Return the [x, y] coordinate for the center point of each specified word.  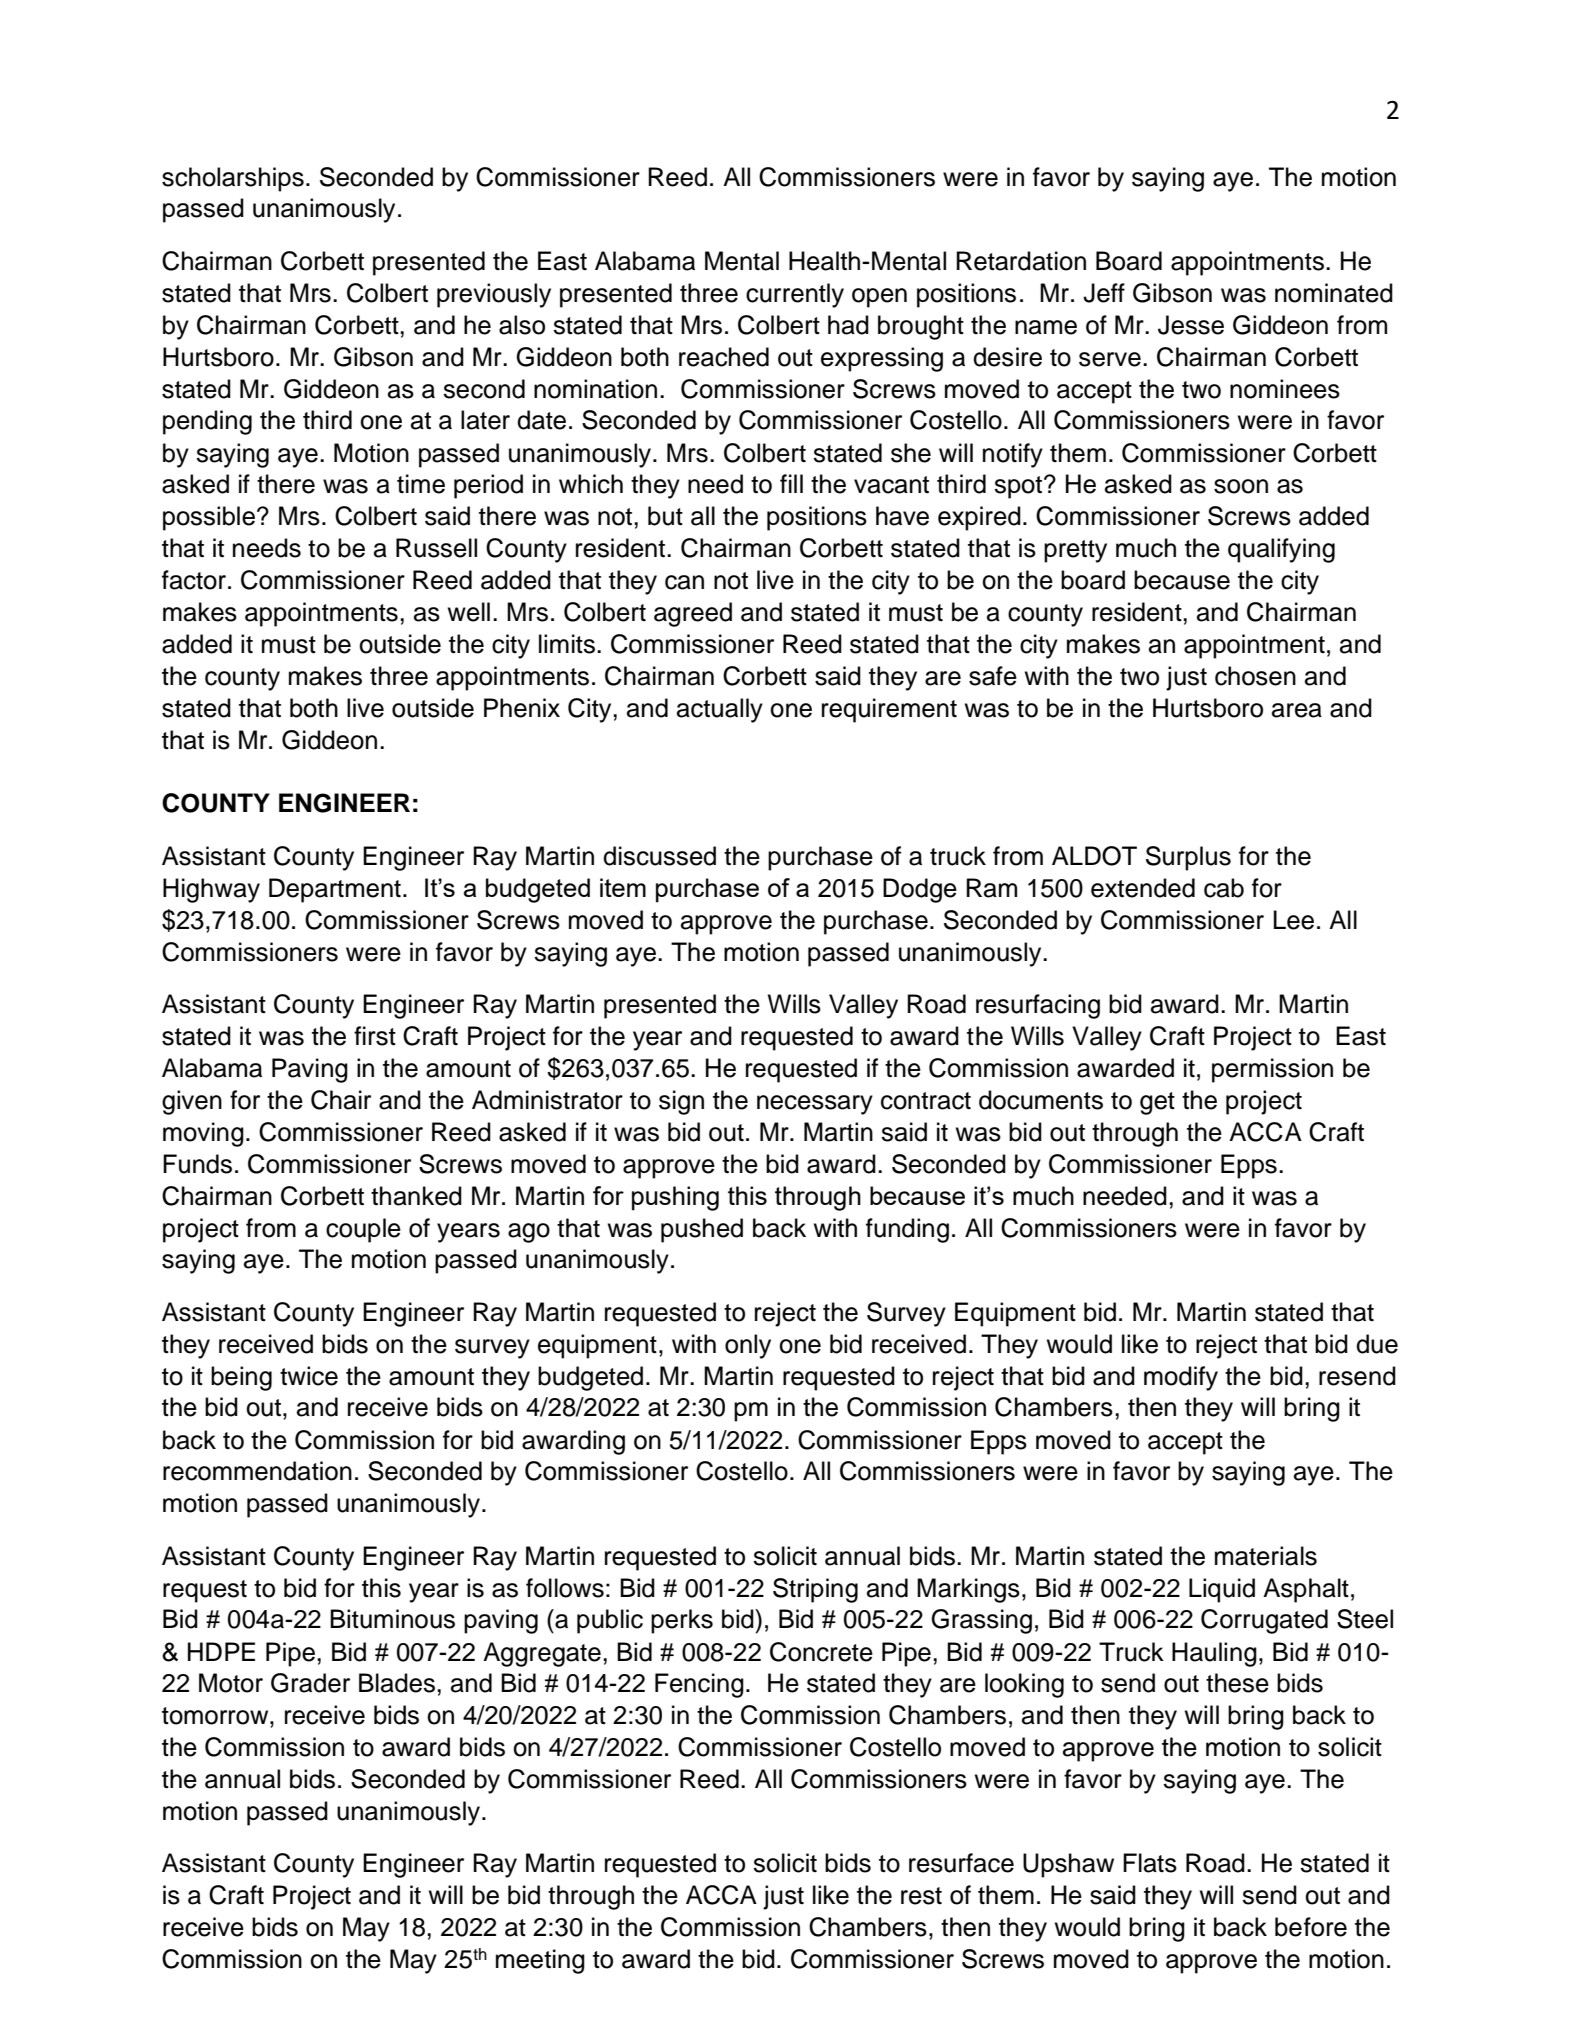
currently [795, 295]
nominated [1334, 293]
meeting [540, 1961]
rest [921, 1896]
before [1311, 1927]
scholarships [233, 179]
